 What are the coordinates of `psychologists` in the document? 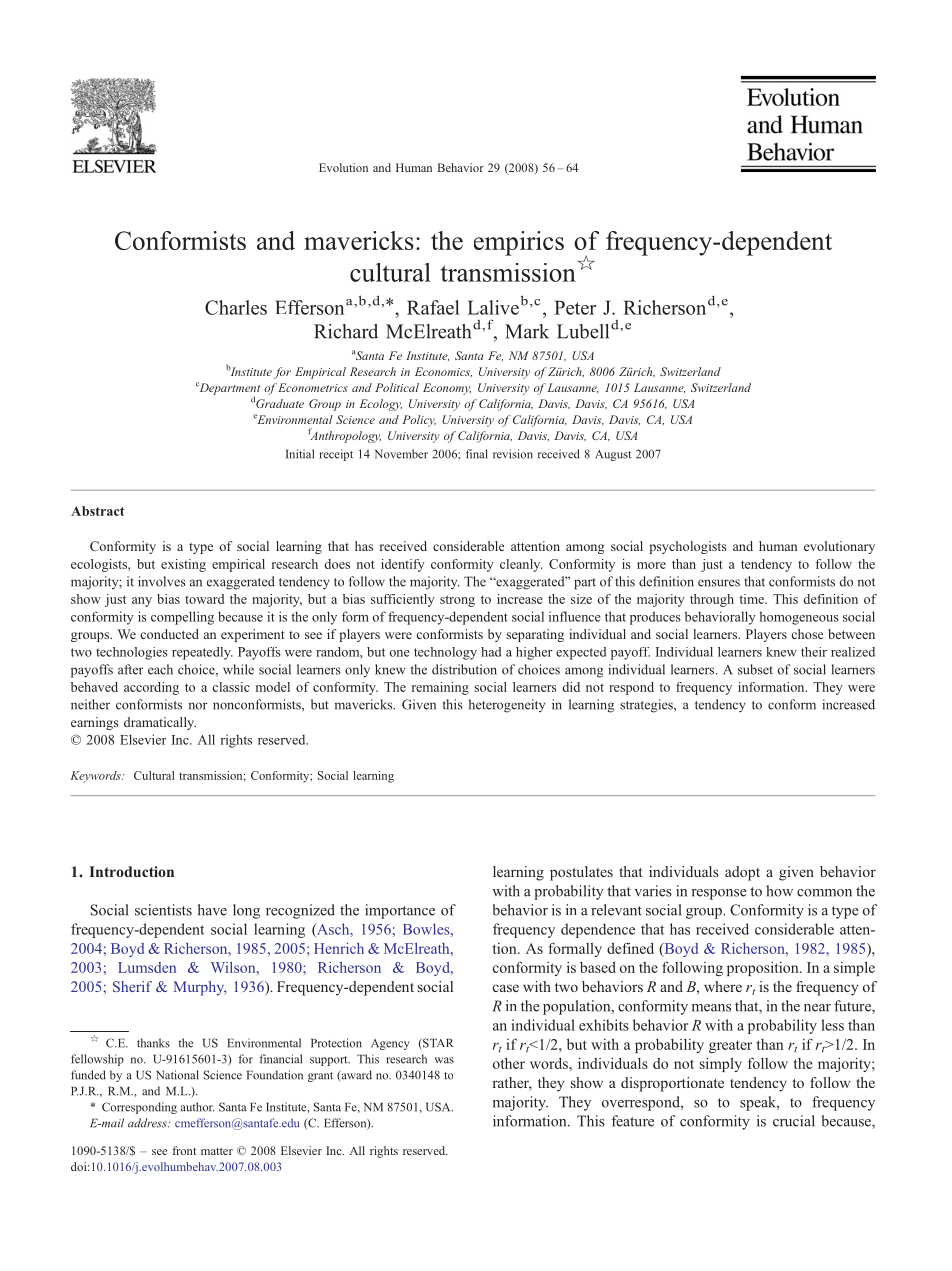 It's located at (688, 547).
